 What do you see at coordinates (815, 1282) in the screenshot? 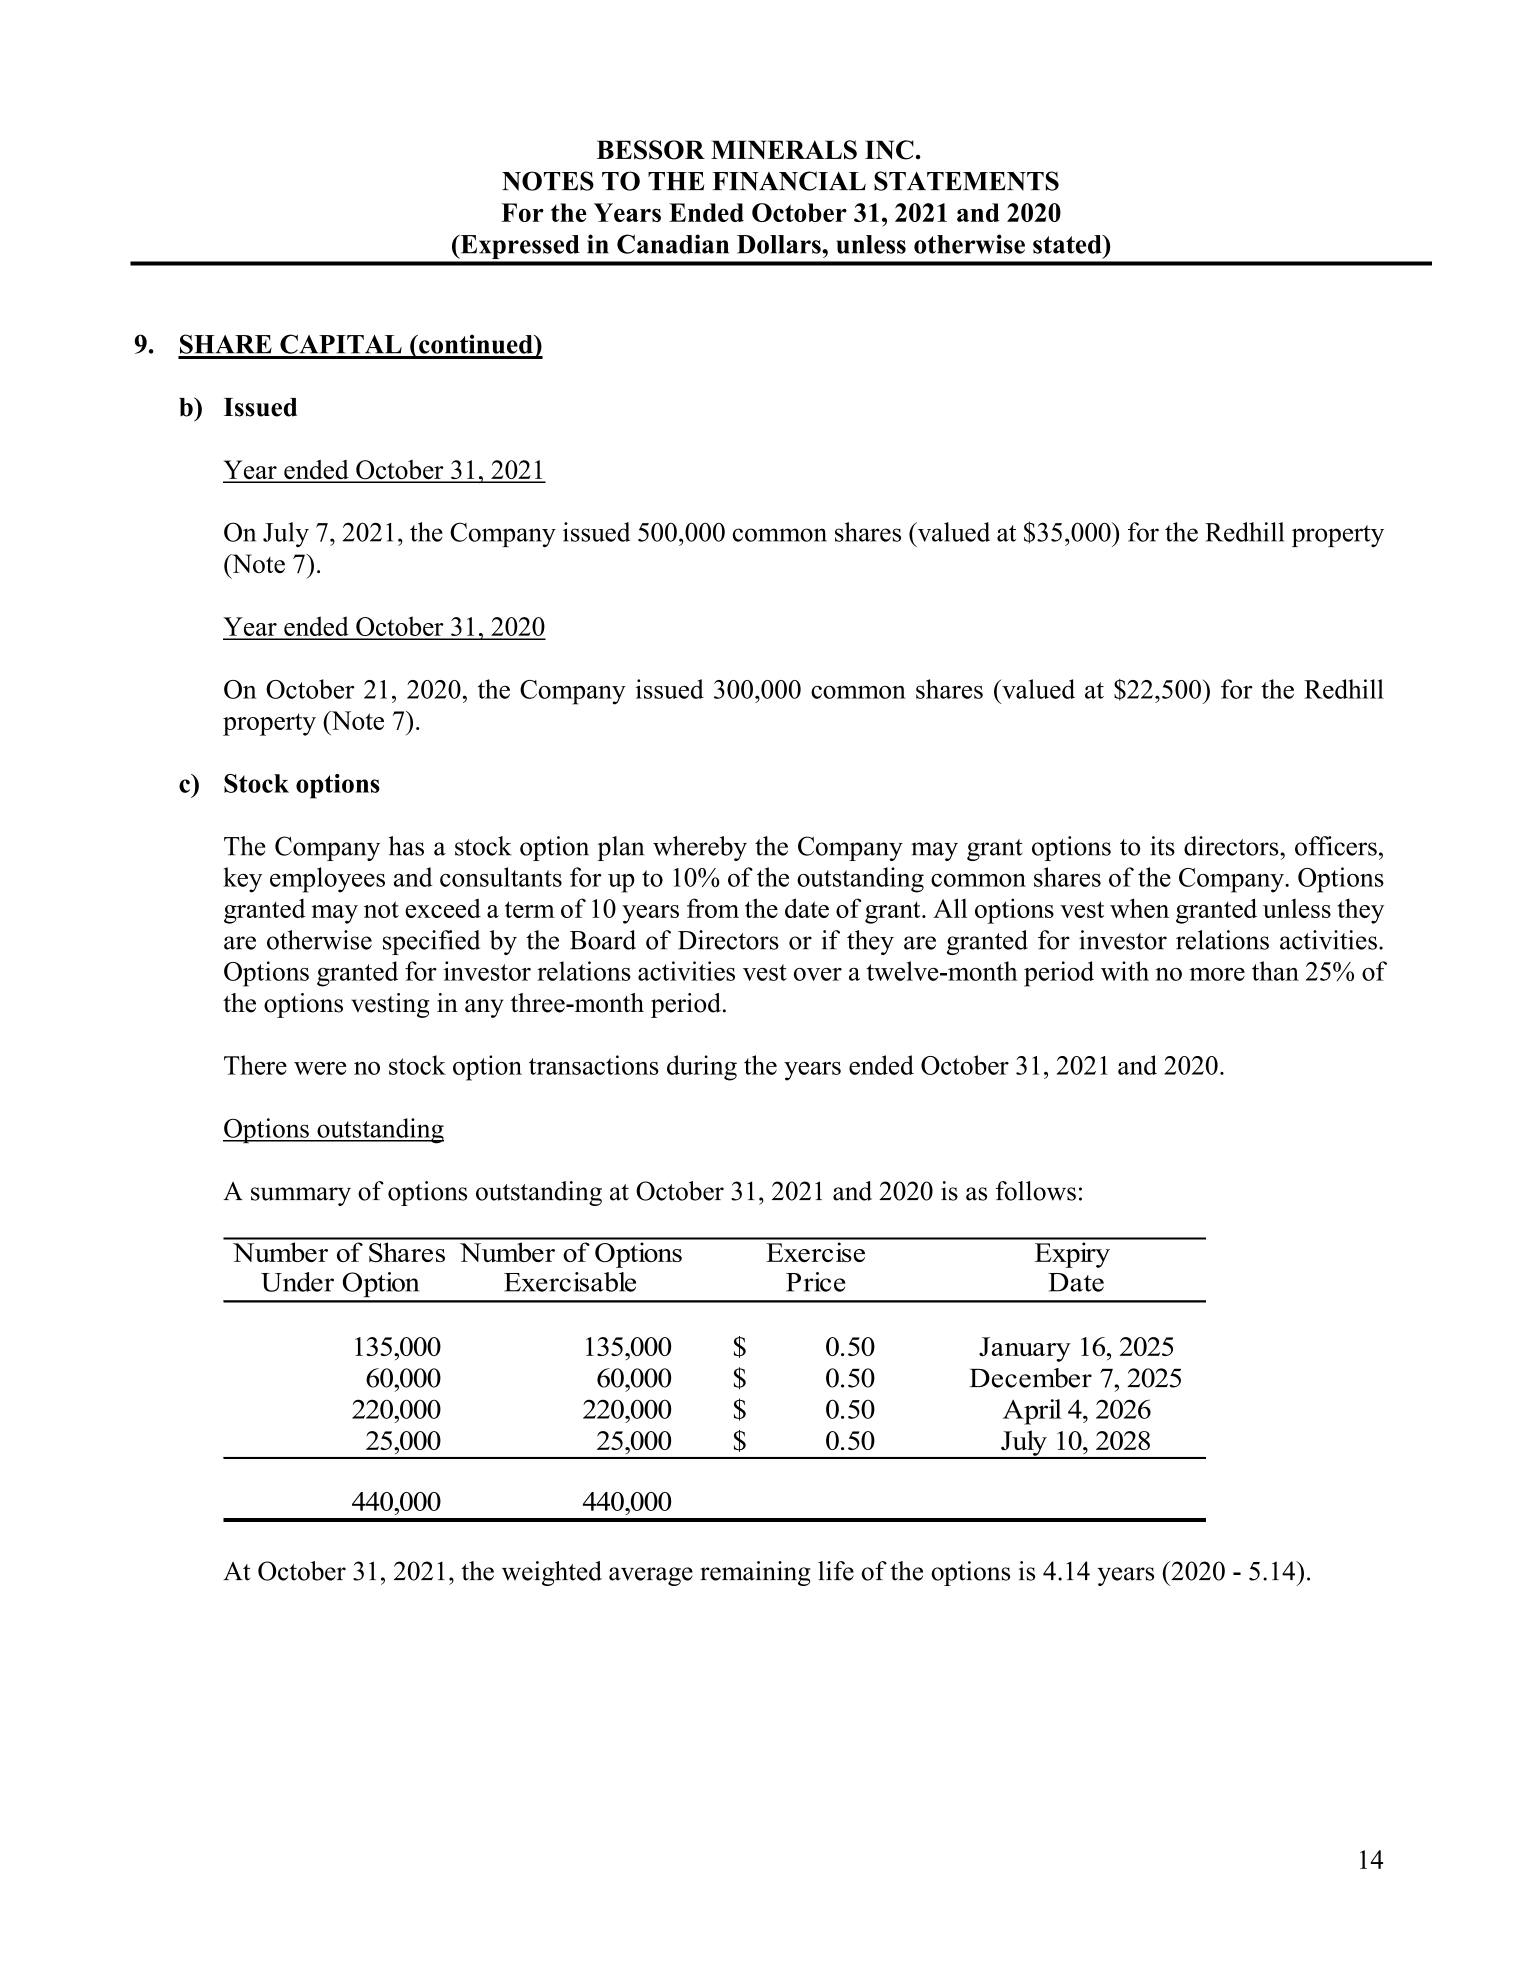
I see `Price` at bounding box center [815, 1282].
